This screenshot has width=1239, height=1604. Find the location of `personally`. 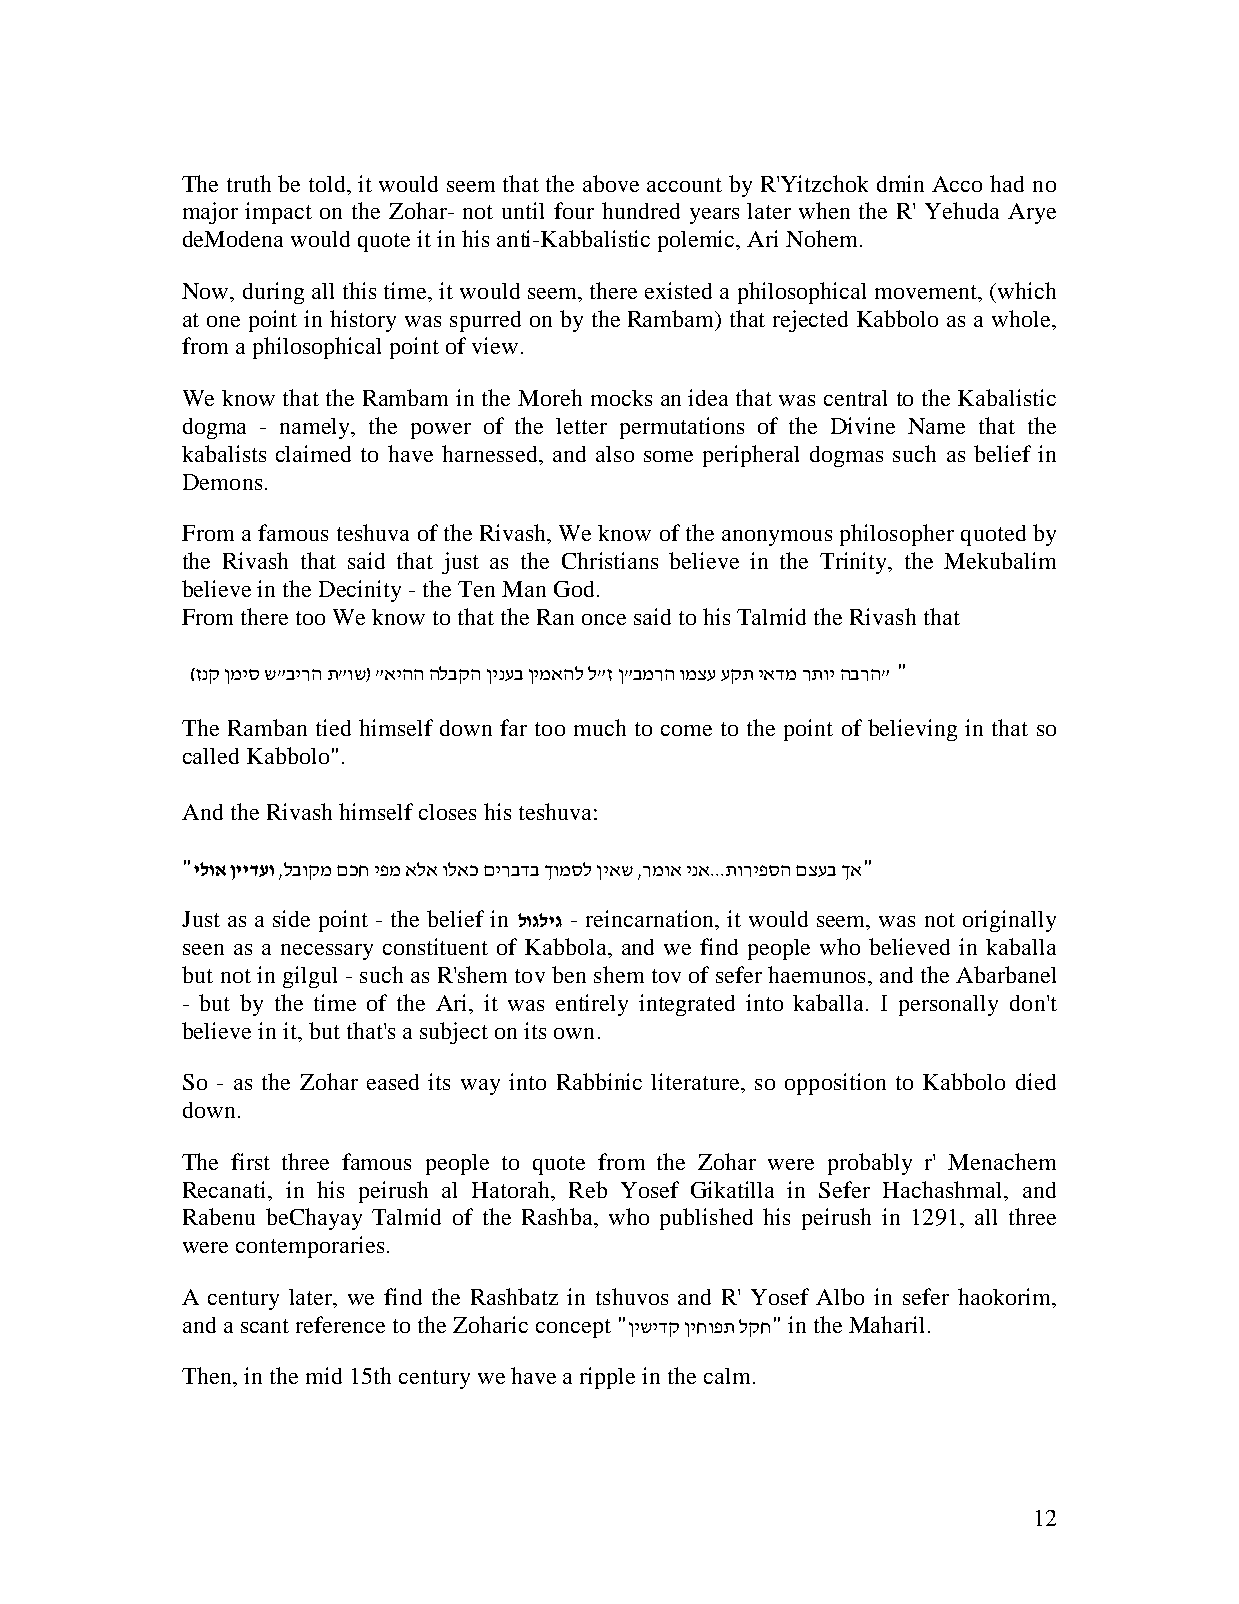

personally is located at coordinates (948, 1005).
